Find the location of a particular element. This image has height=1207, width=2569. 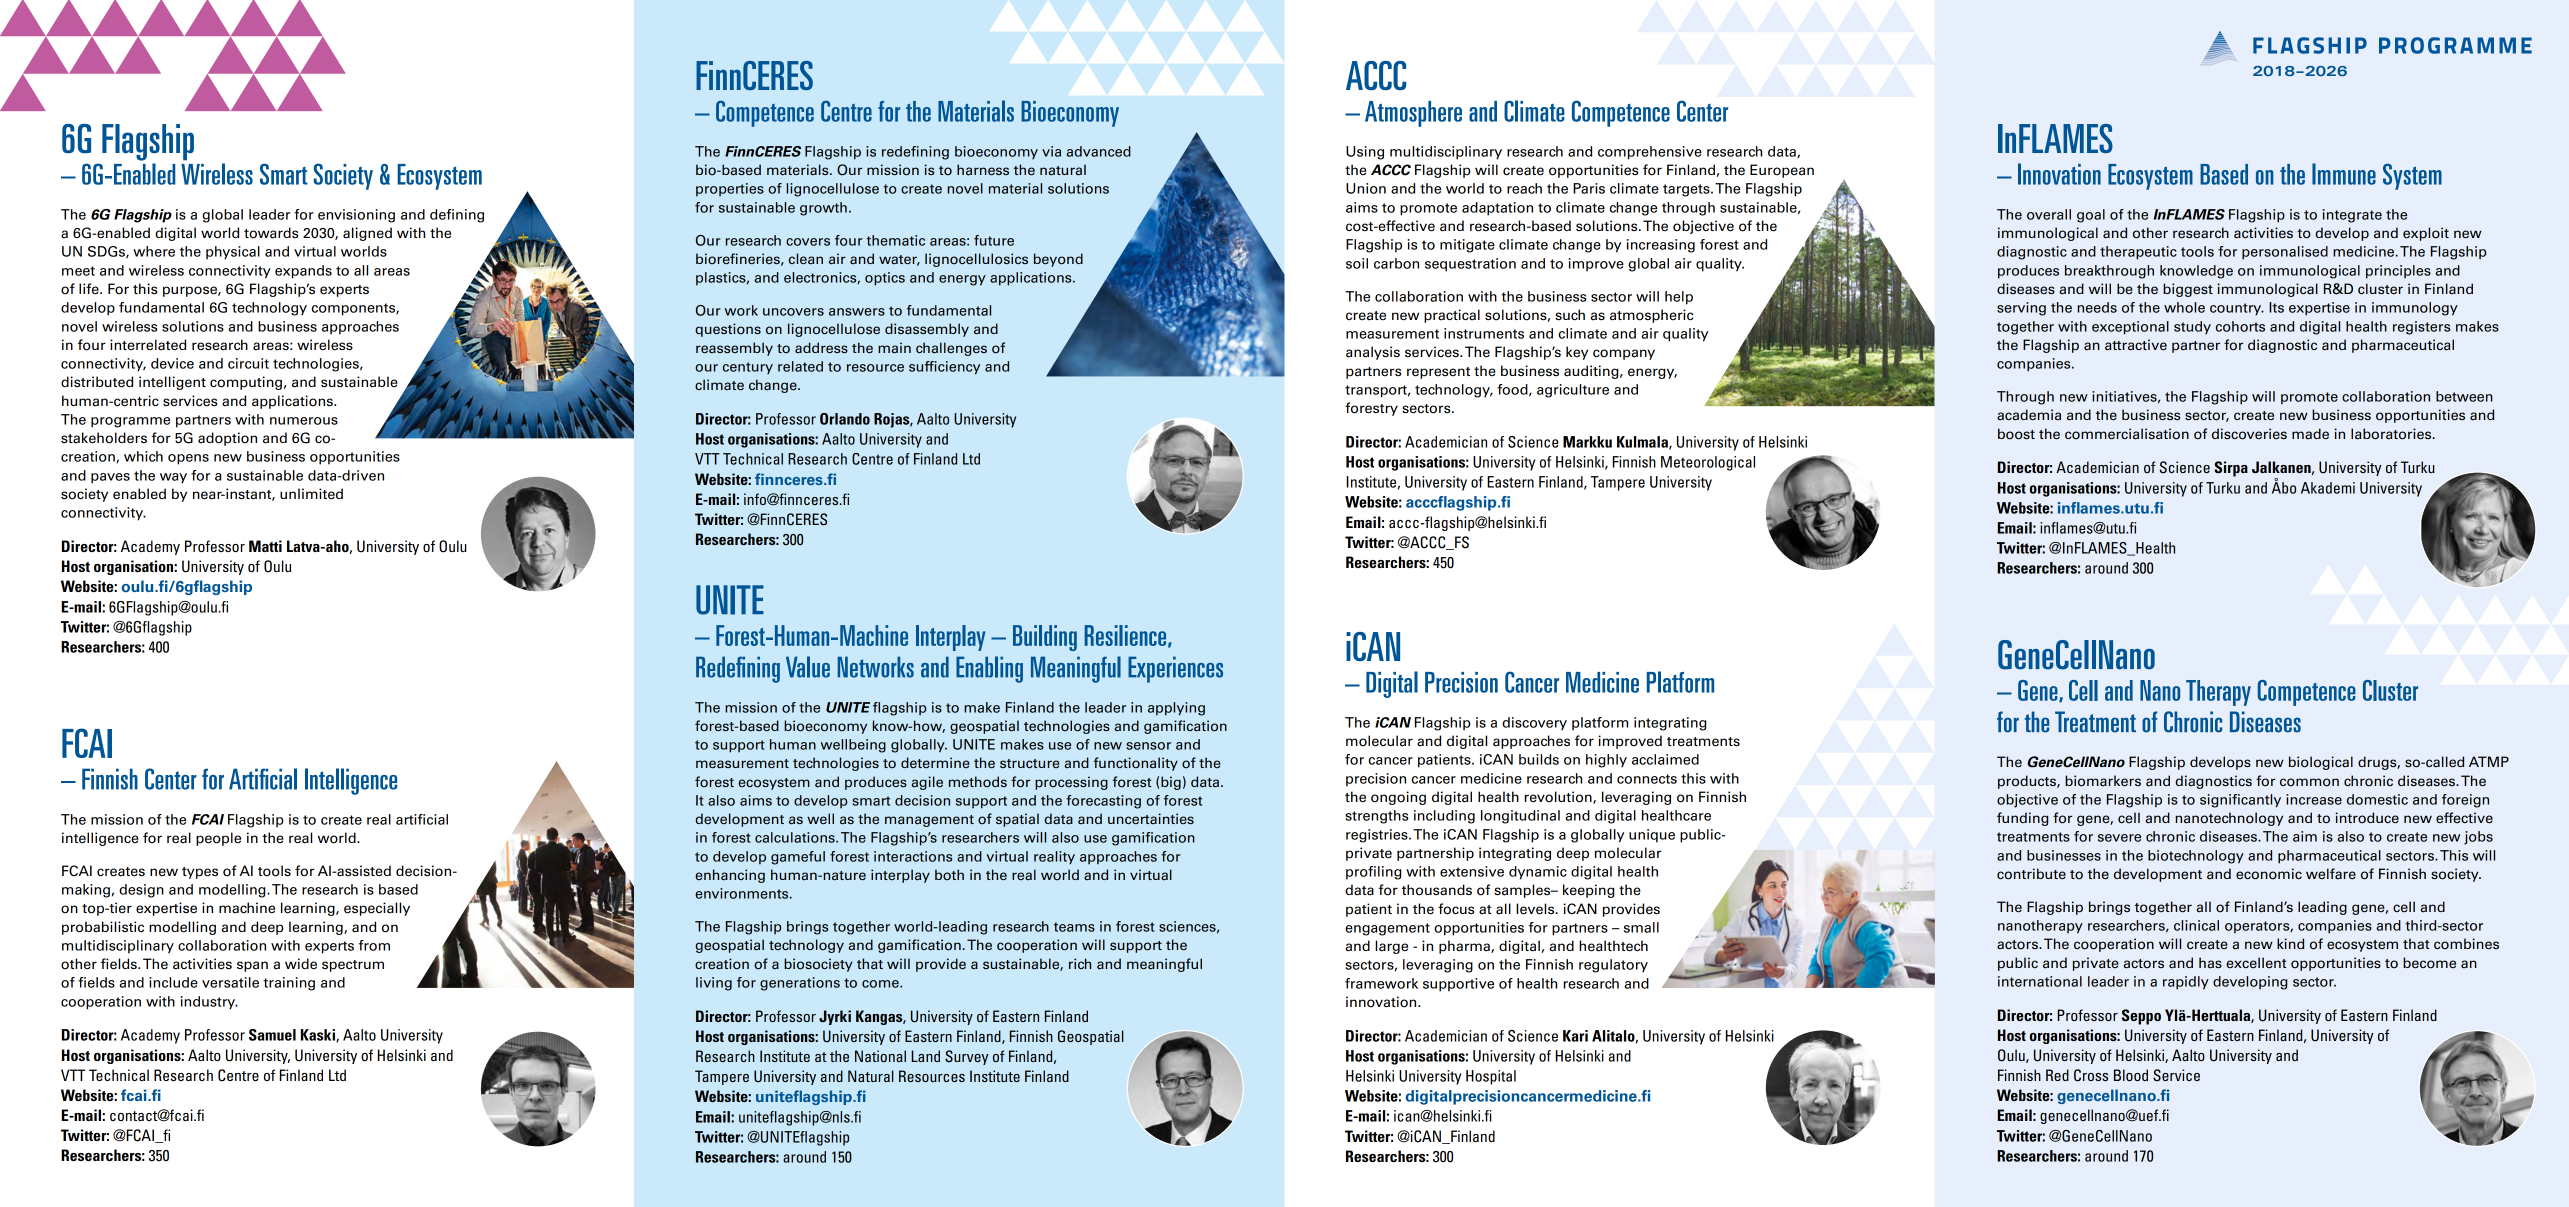

Using is located at coordinates (1365, 153).
